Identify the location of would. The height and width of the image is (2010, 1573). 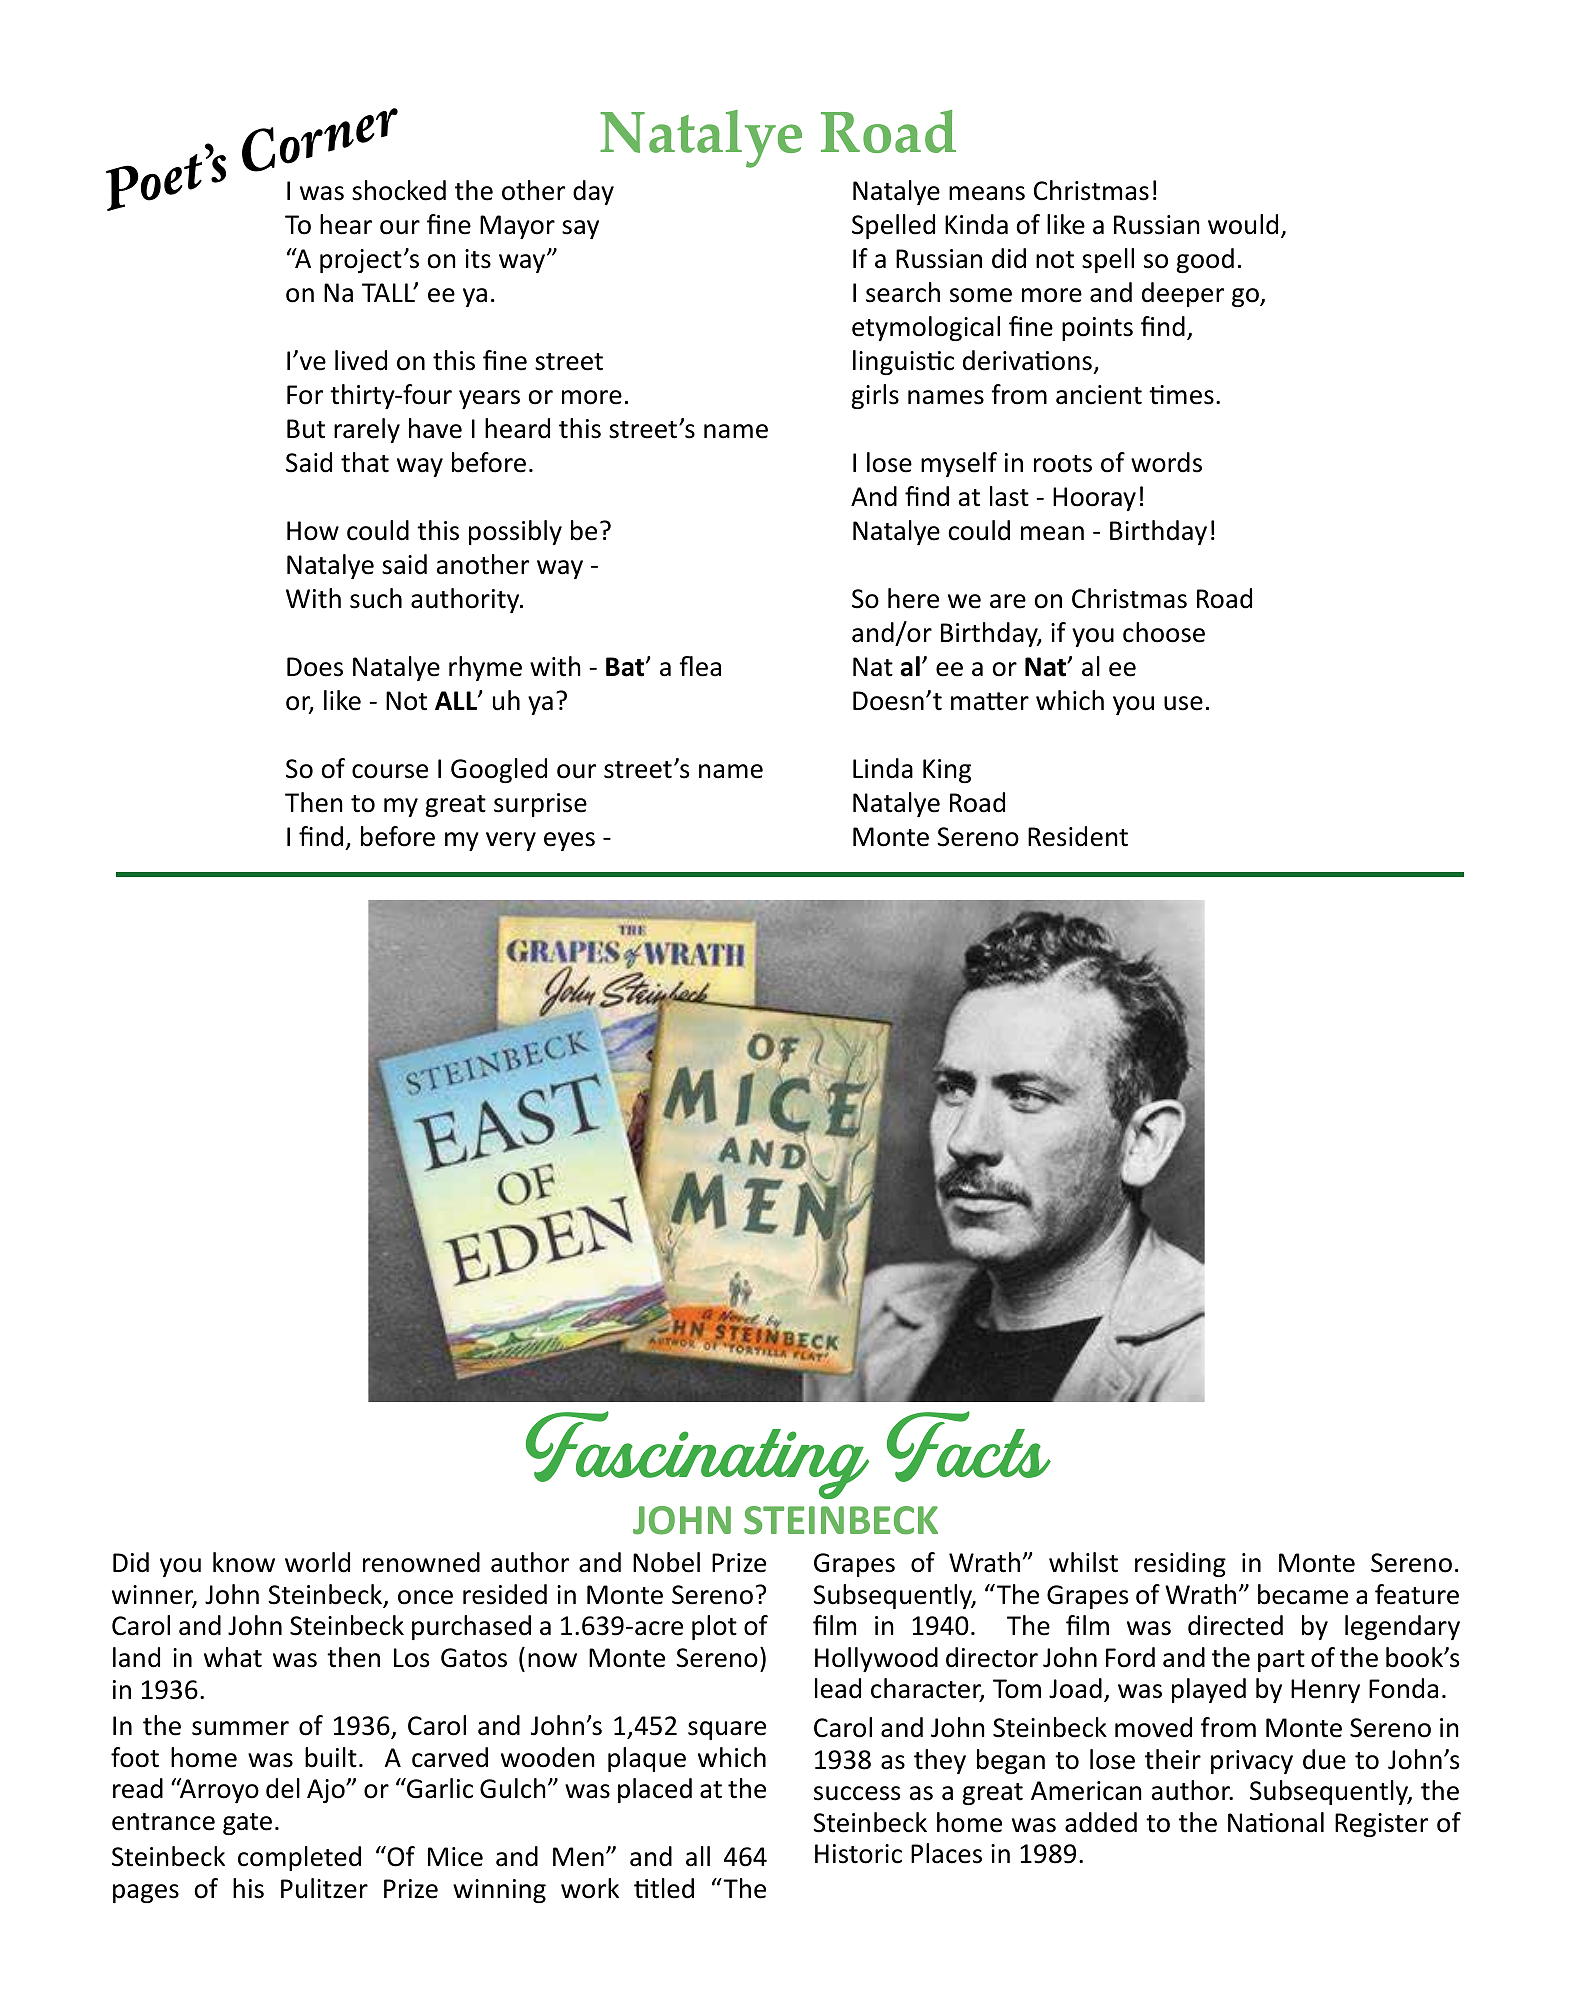
(1243, 224).
